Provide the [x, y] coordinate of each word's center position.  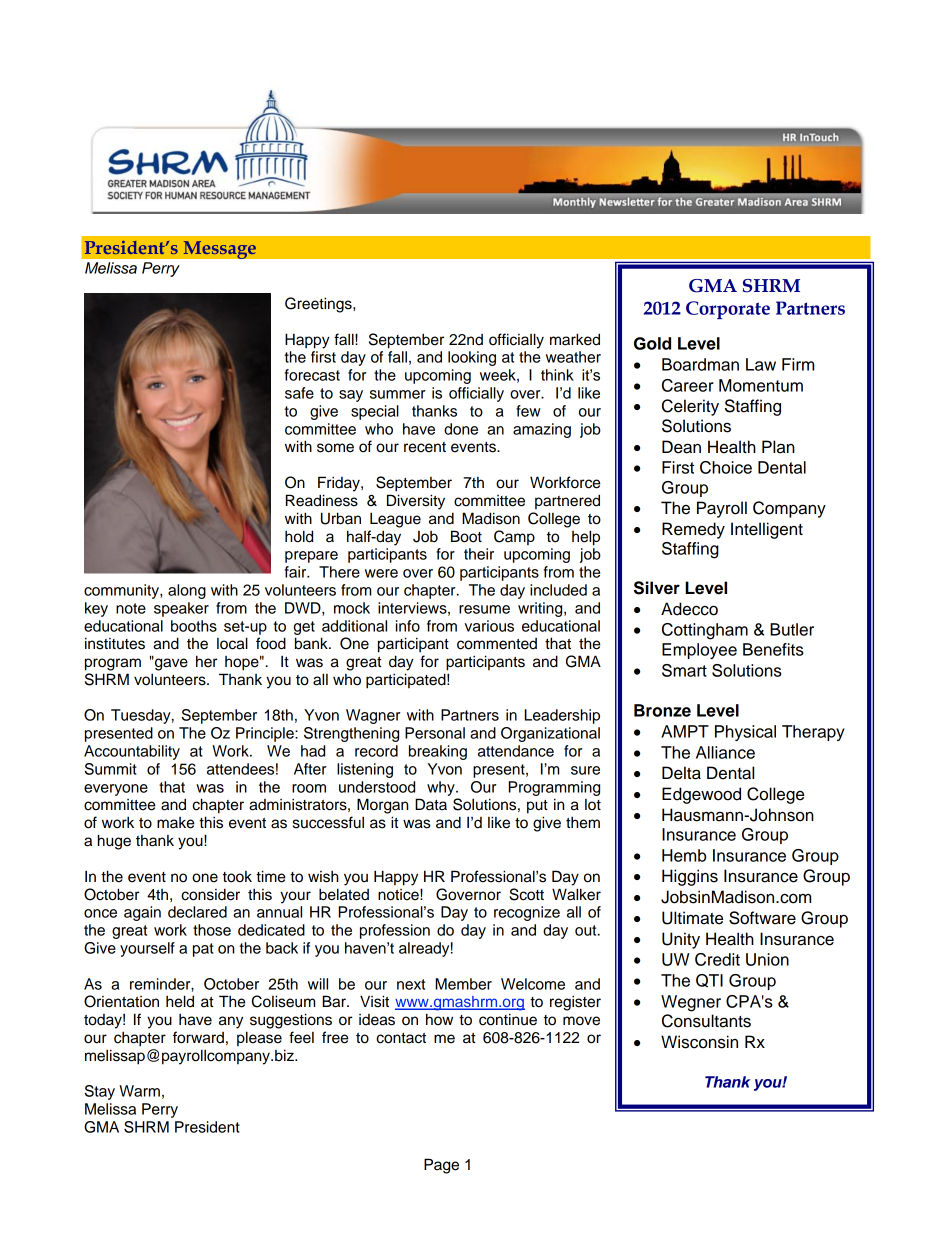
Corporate [728, 310]
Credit [717, 959]
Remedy [693, 530]
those [212, 930]
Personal [435, 733]
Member [463, 984]
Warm [139, 1091]
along [187, 591]
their [479, 554]
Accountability [132, 752]
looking [472, 358]
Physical [745, 733]
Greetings [319, 305]
